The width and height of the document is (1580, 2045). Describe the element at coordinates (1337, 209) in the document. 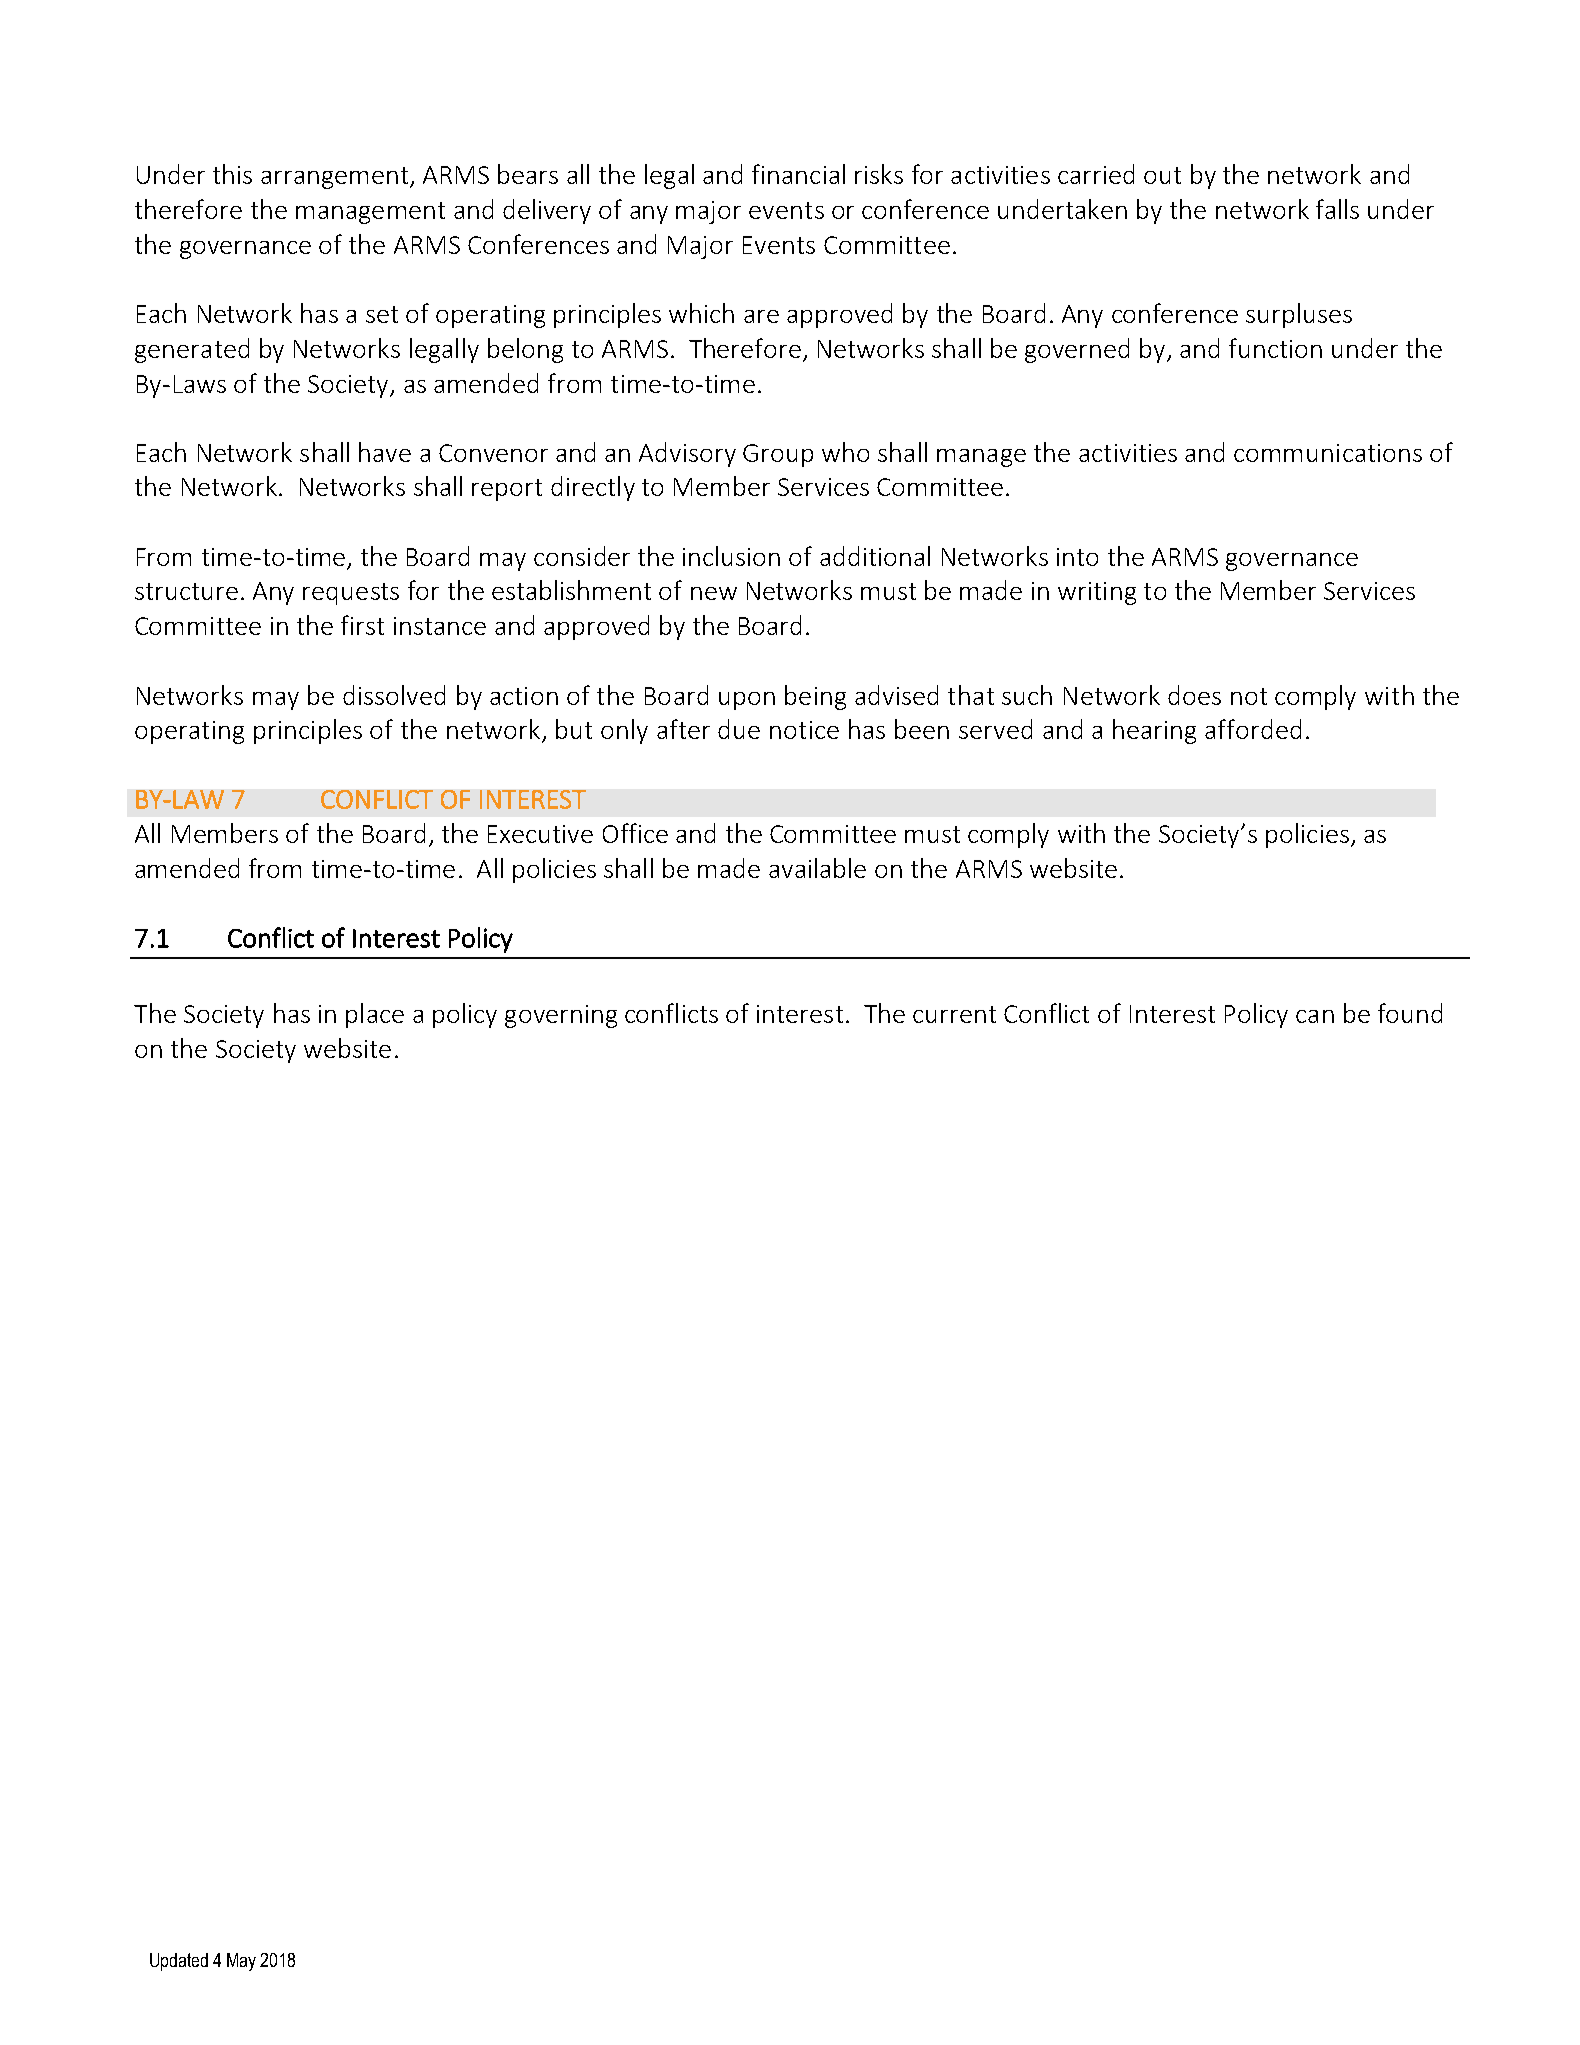

I see `falls` at that location.
